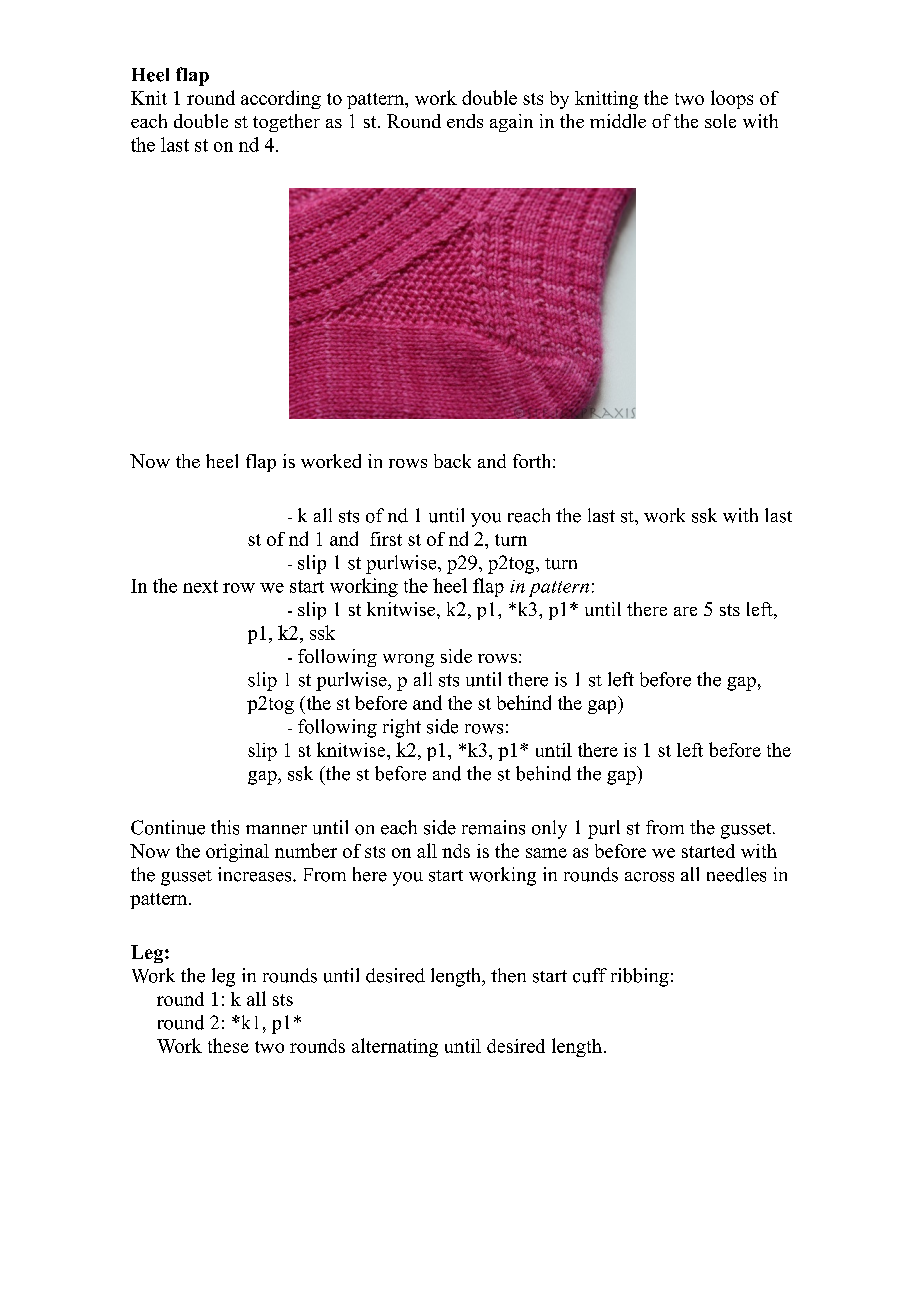 The image size is (924, 1308). What do you see at coordinates (286, 123) in the screenshot?
I see `together` at bounding box center [286, 123].
